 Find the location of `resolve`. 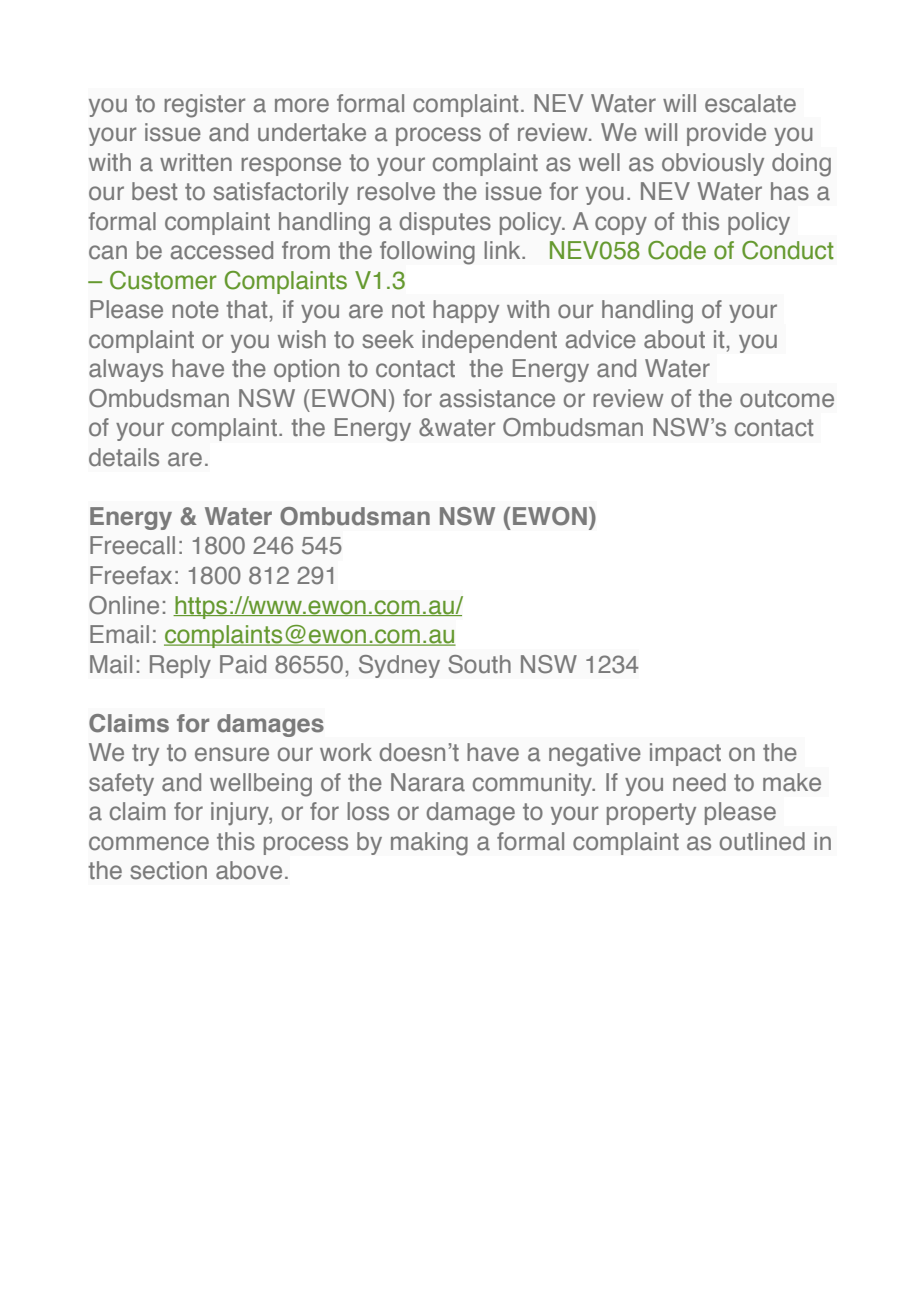

resolve is located at coordinates (396, 191).
